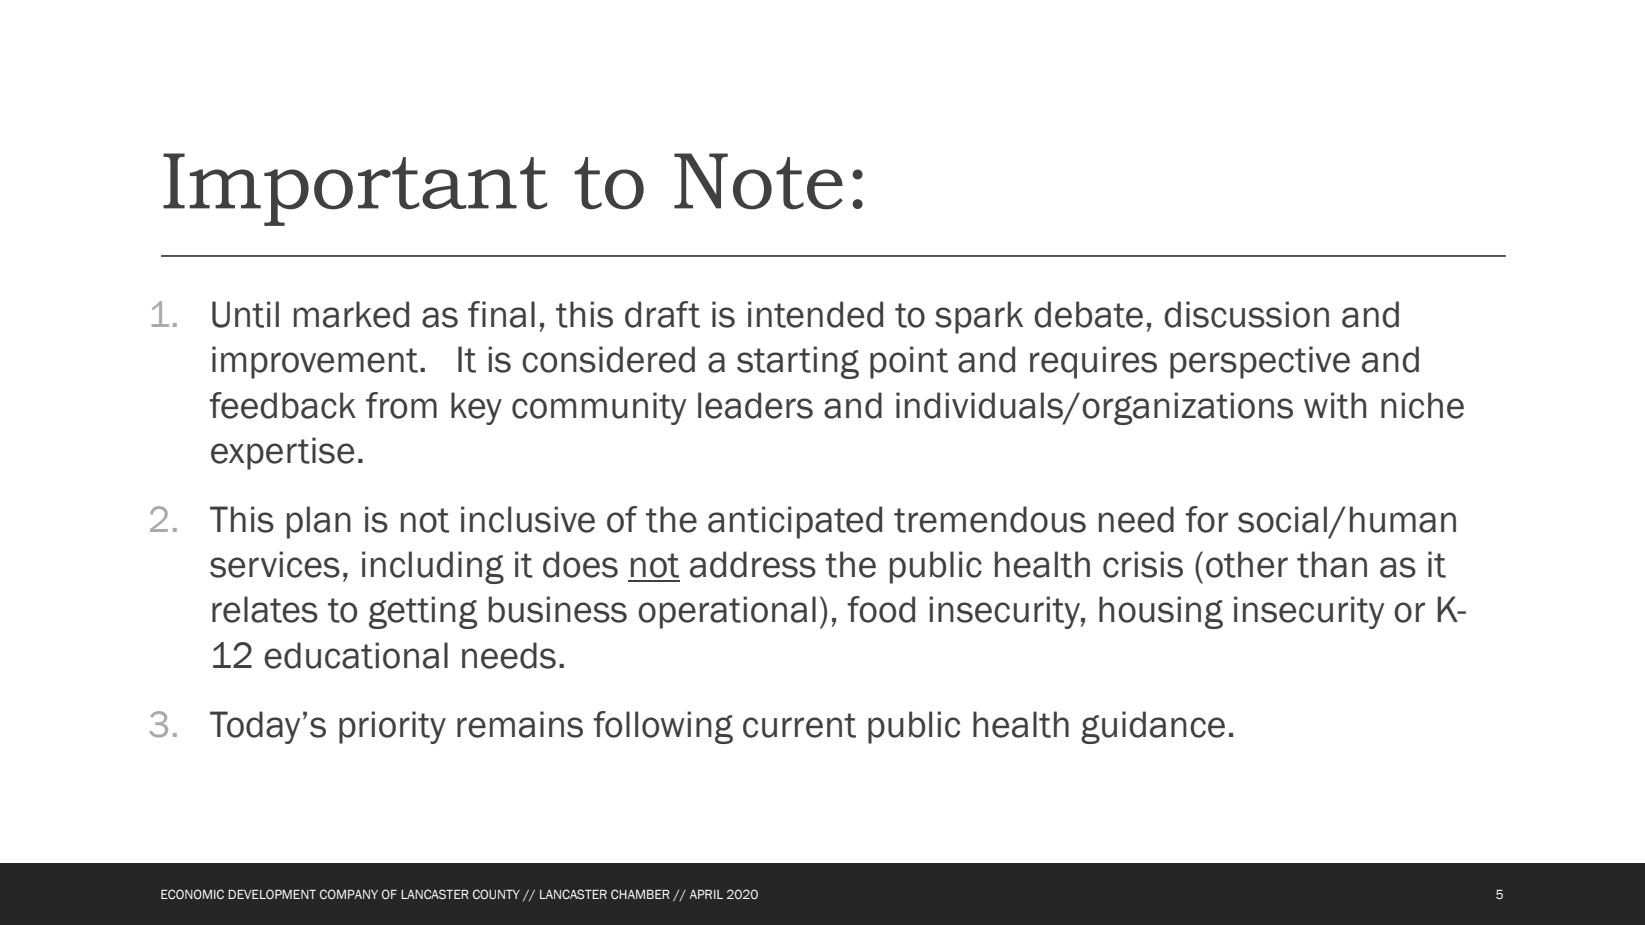 This screenshot has height=925, width=1645. Describe the element at coordinates (355, 189) in the screenshot. I see `Important` at that location.
